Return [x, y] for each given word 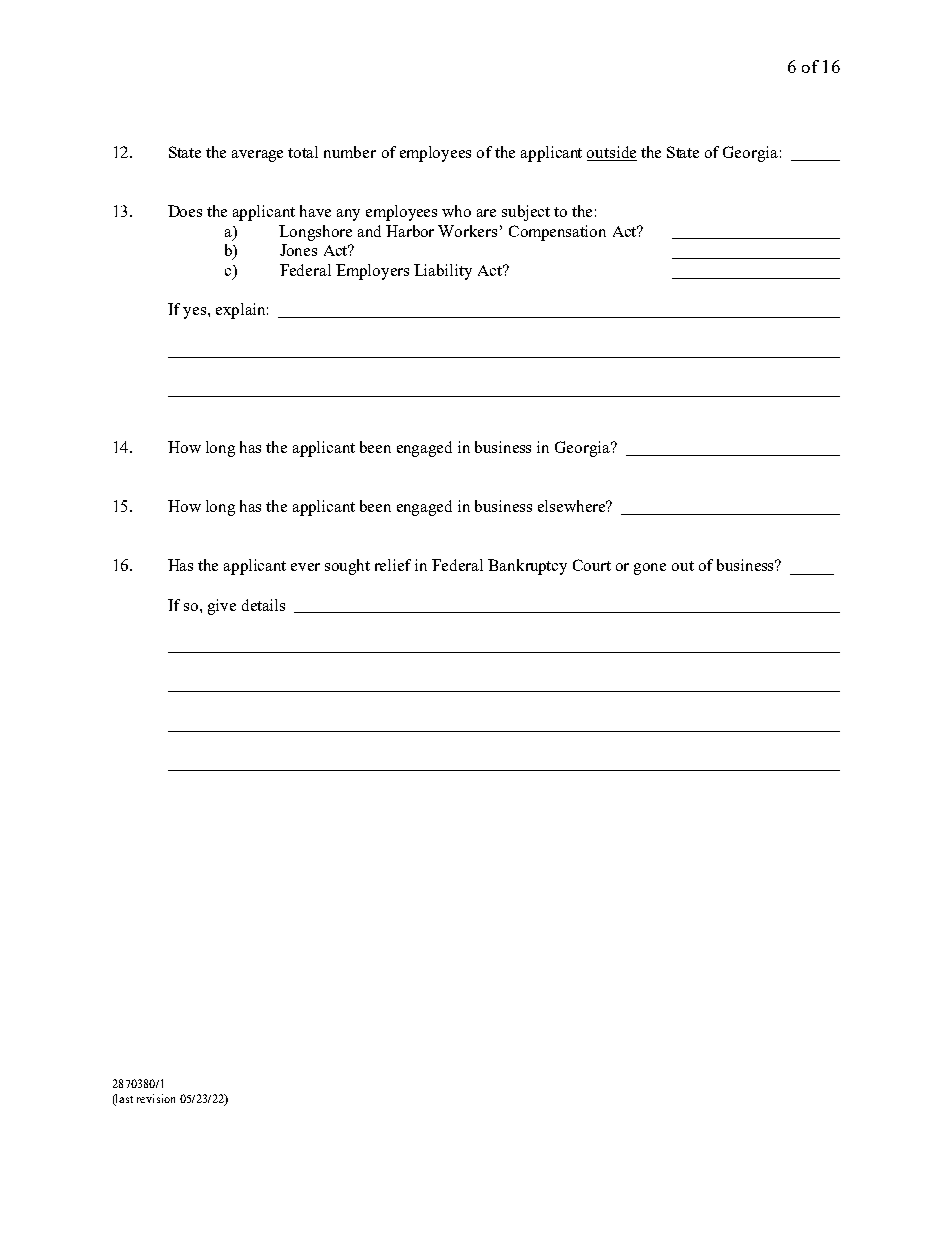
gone [650, 569]
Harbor [410, 231]
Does [185, 211]
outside [612, 153]
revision [156, 1098]
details [263, 605]
